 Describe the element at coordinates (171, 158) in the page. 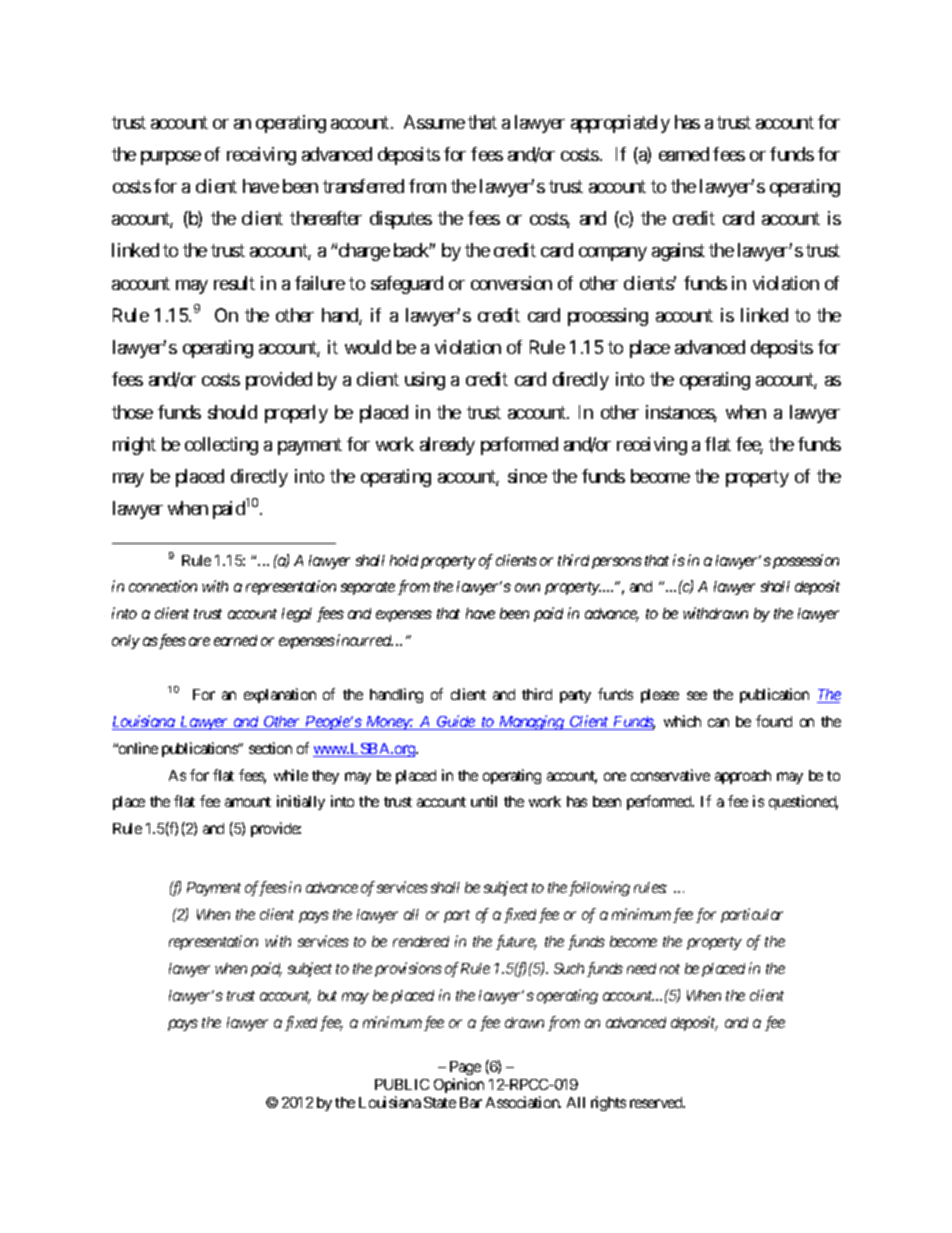

I see `purpose` at that location.
